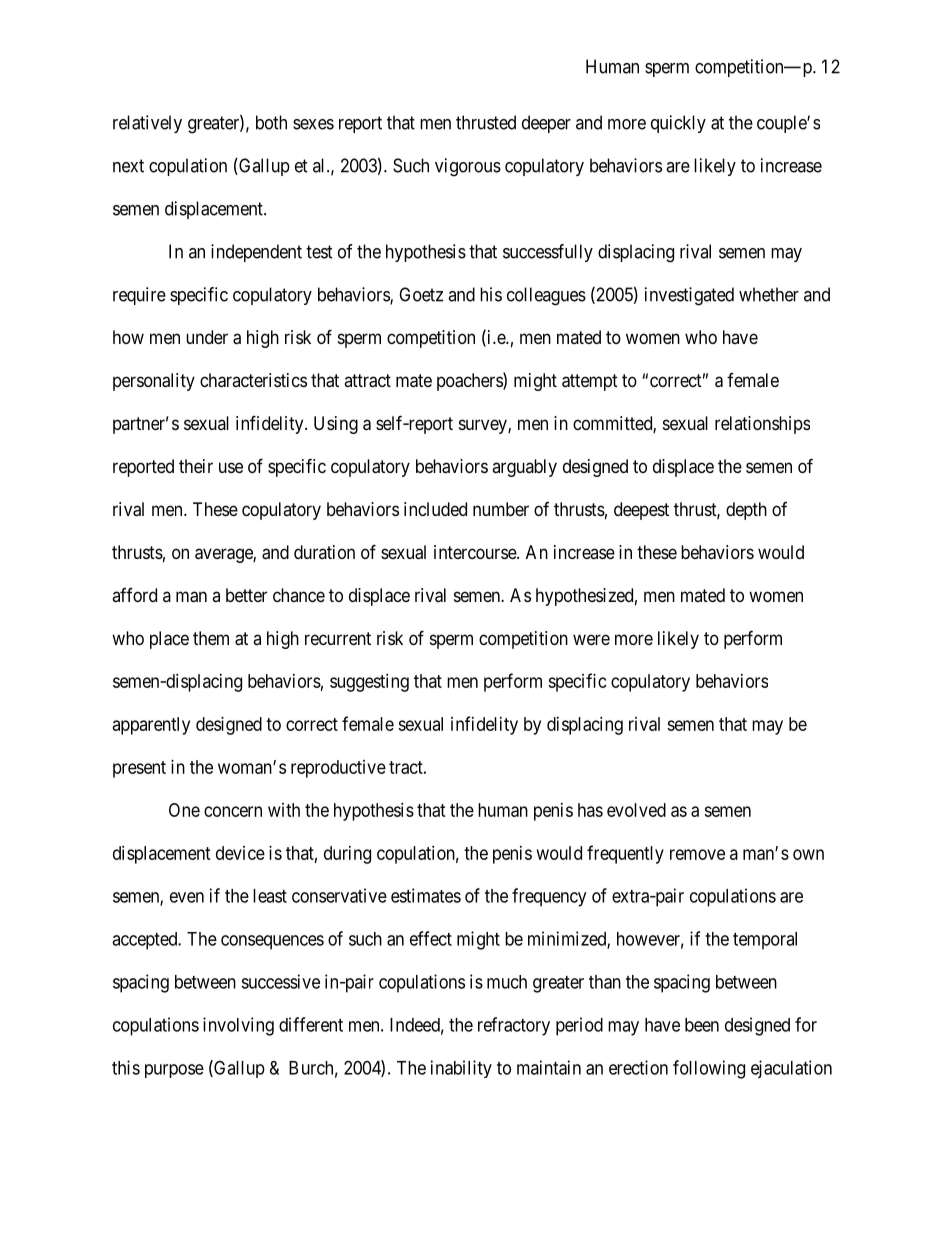 The width and height of the document is (952, 1233). Describe the element at coordinates (678, 124) in the document. I see `quickly` at that location.
